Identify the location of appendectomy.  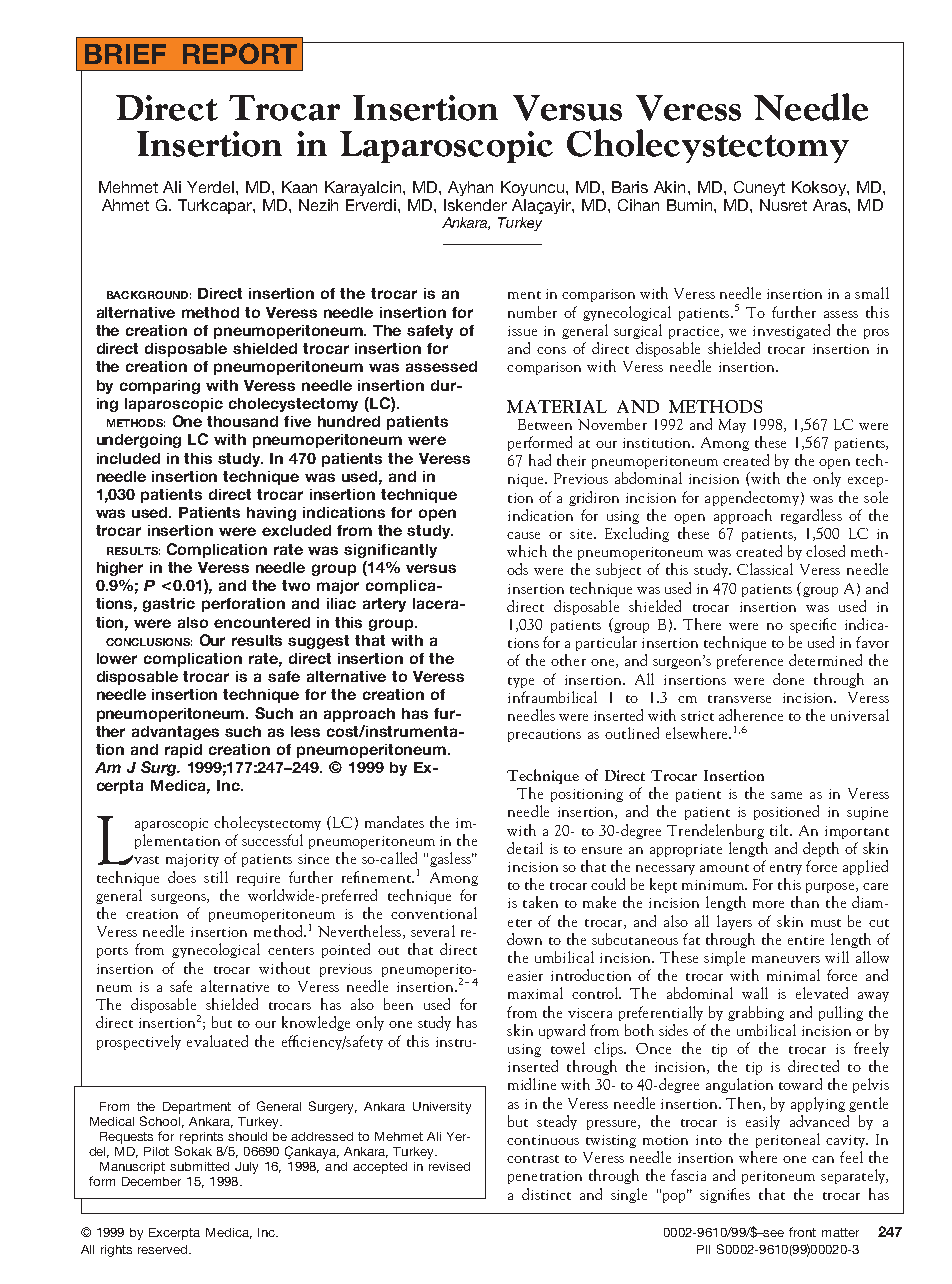
(752, 498).
